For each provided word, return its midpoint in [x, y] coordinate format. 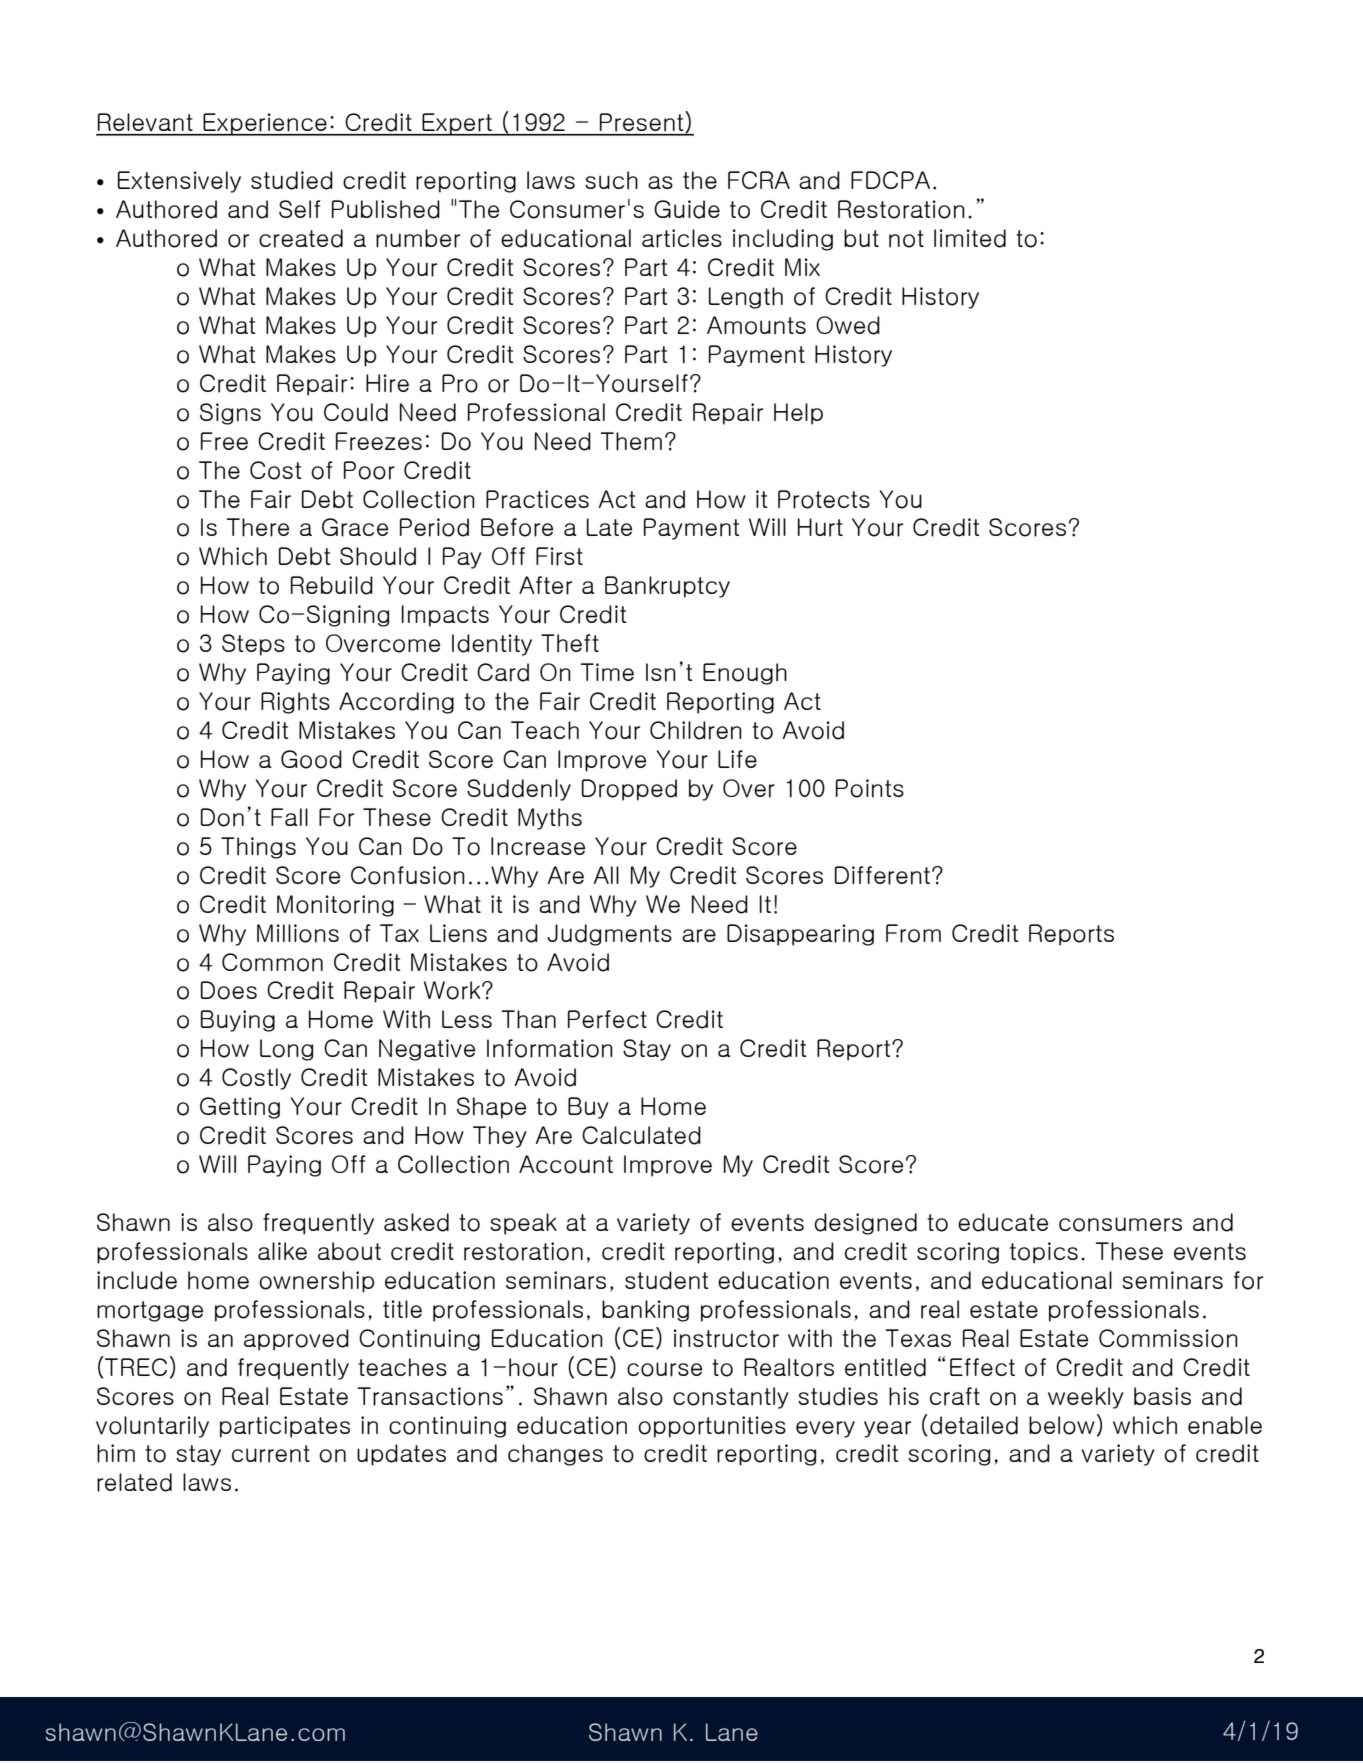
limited [970, 238]
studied [292, 180]
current [271, 1454]
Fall [289, 817]
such [611, 180]
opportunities [712, 1427]
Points [870, 788]
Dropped [629, 790]
